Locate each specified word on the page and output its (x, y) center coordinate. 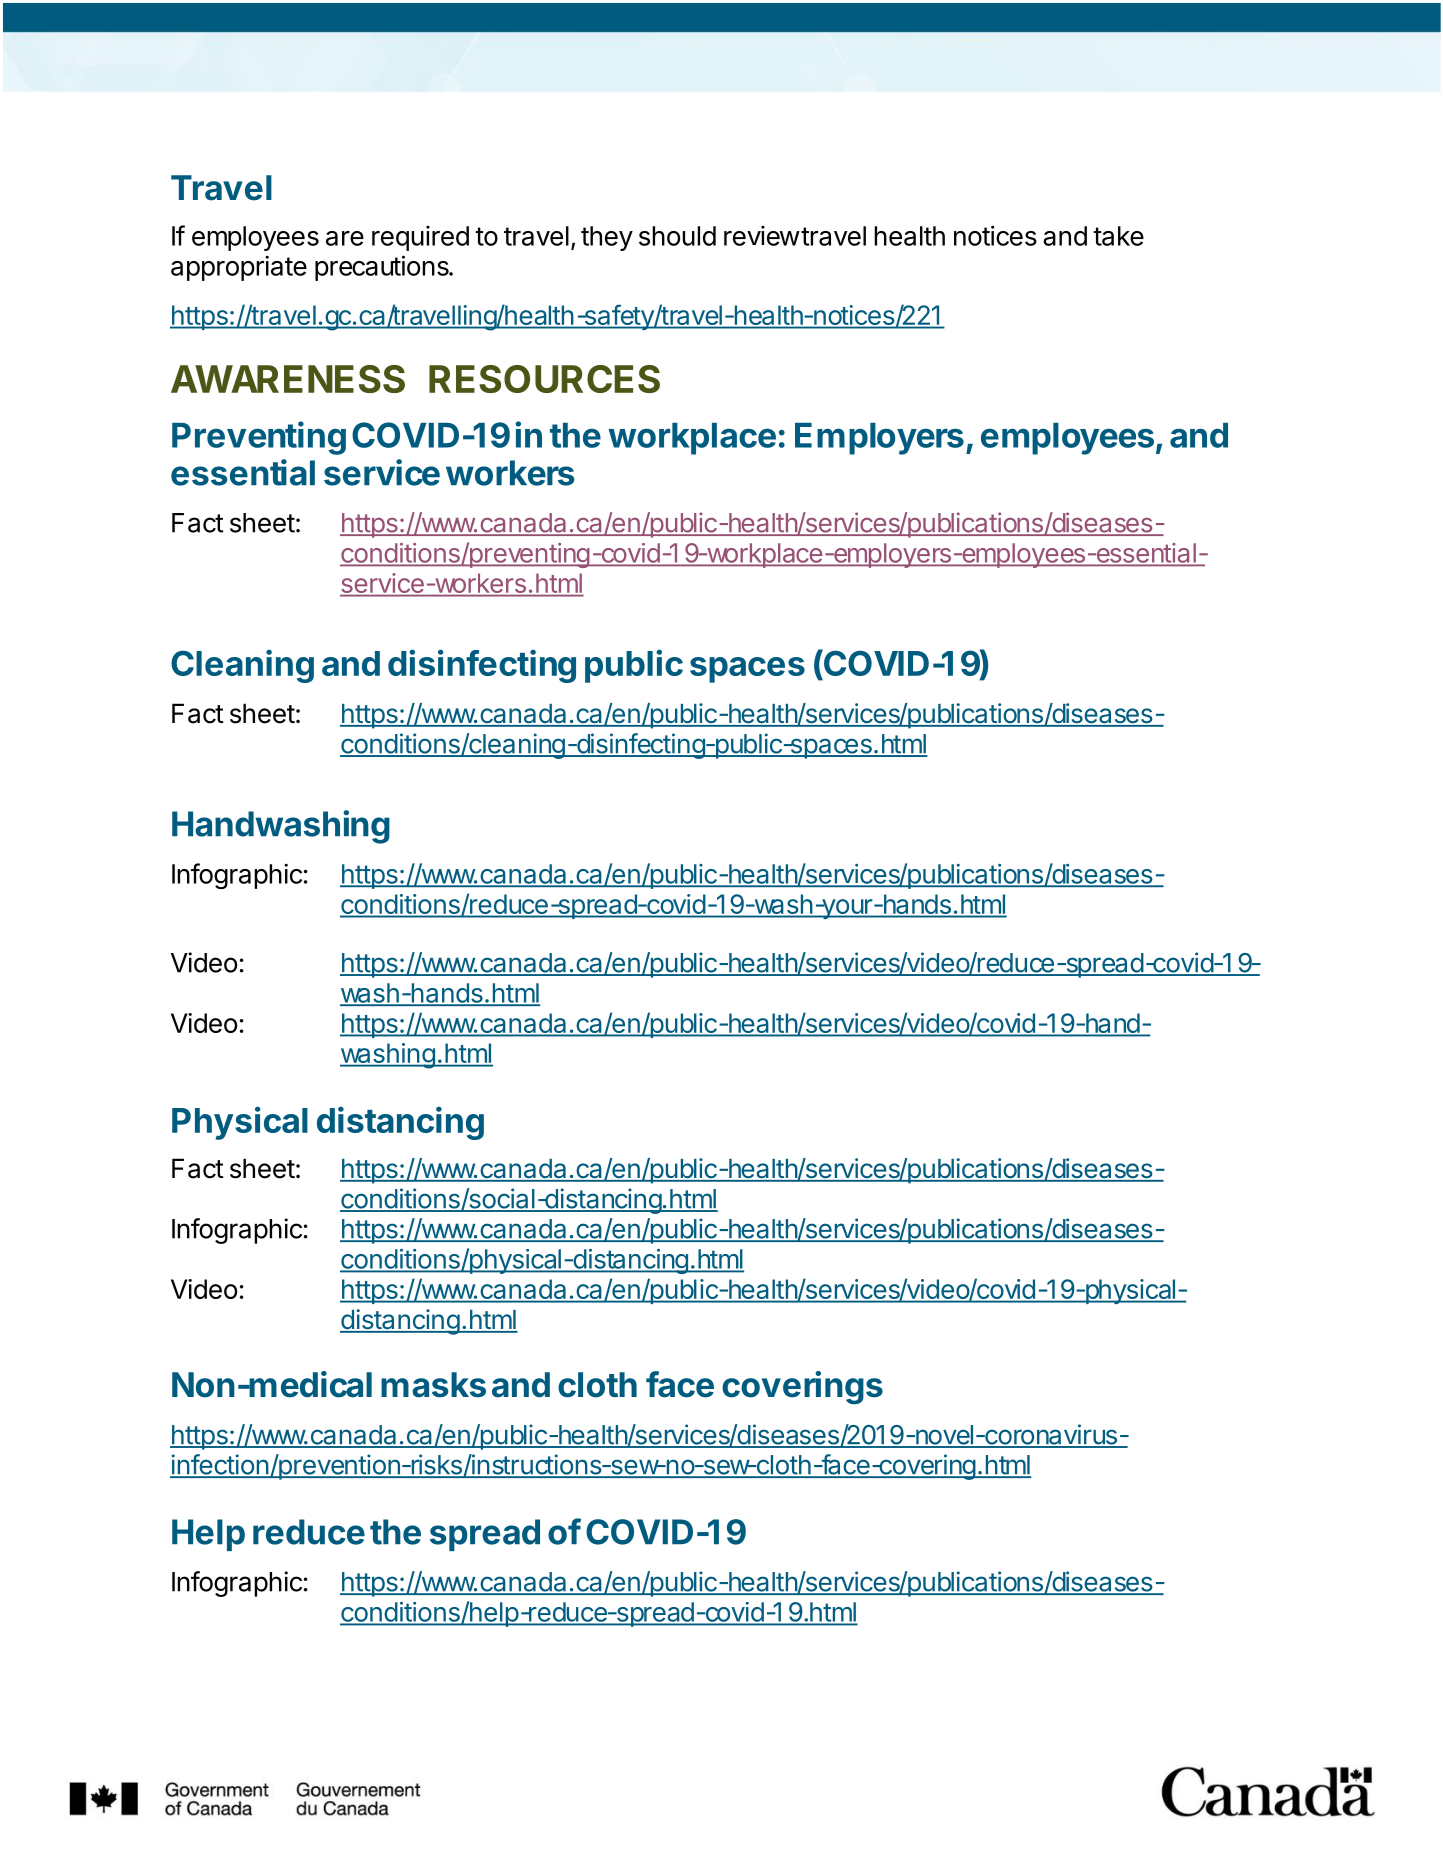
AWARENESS (288, 379)
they (607, 238)
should (677, 236)
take (1118, 236)
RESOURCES (544, 379)
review (762, 236)
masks (433, 1385)
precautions (383, 268)
